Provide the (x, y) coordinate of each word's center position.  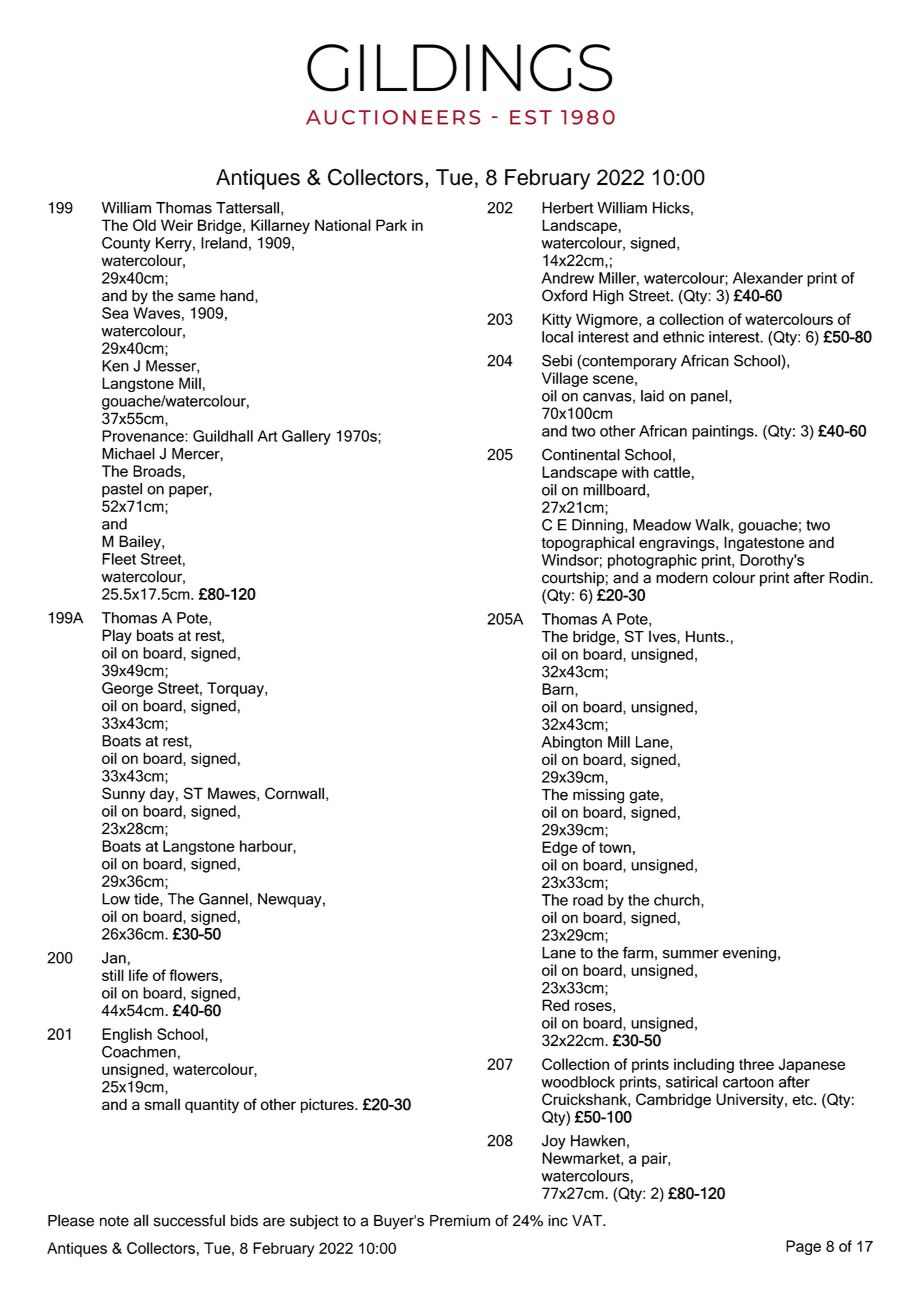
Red (555, 1005)
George (127, 689)
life (138, 975)
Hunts (706, 637)
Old (144, 225)
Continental (581, 454)
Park (391, 225)
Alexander (768, 278)
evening (749, 954)
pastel (122, 490)
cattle (672, 472)
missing (598, 796)
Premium (460, 1221)
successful (189, 1220)
